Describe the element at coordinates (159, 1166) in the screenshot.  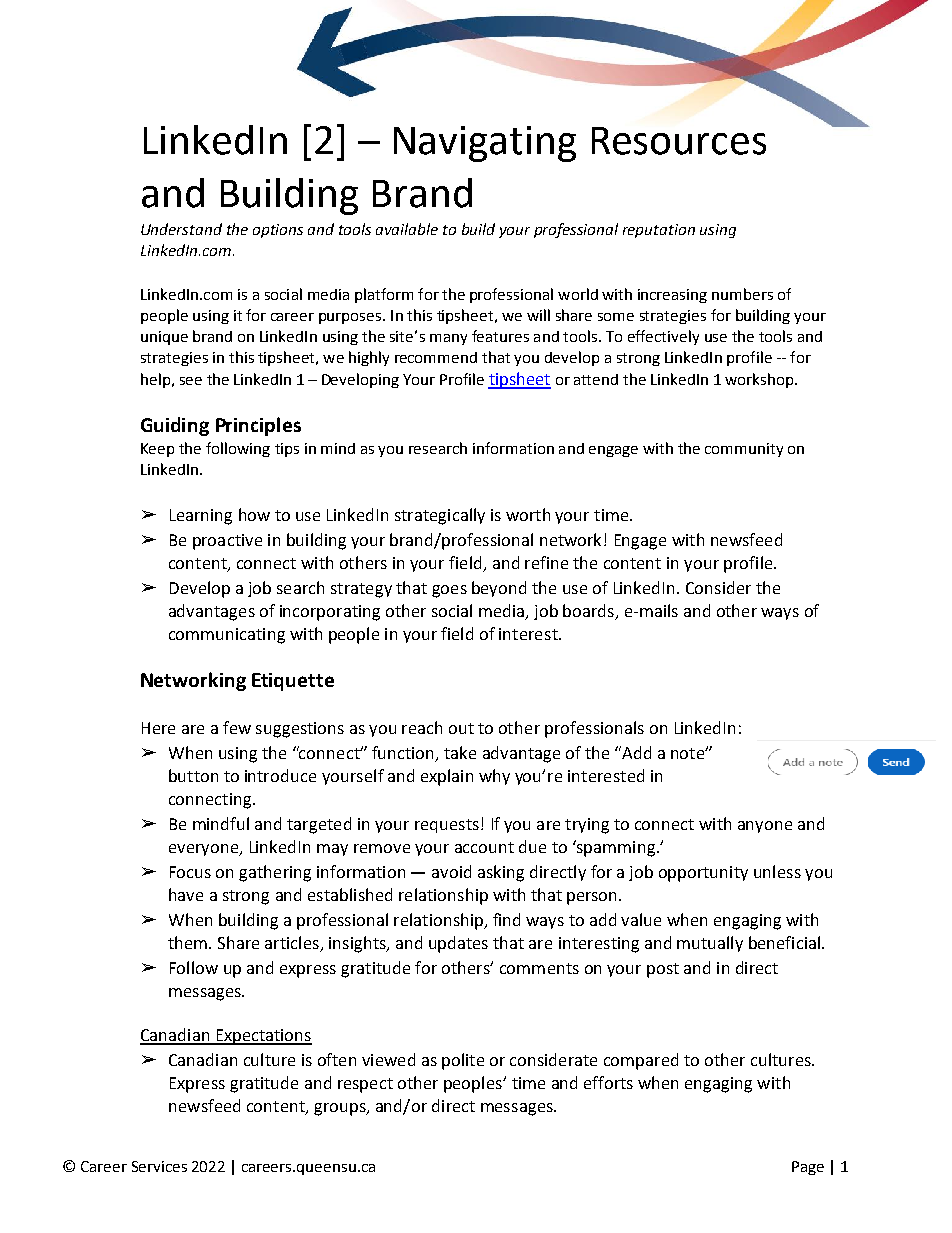
I see `Services` at that location.
